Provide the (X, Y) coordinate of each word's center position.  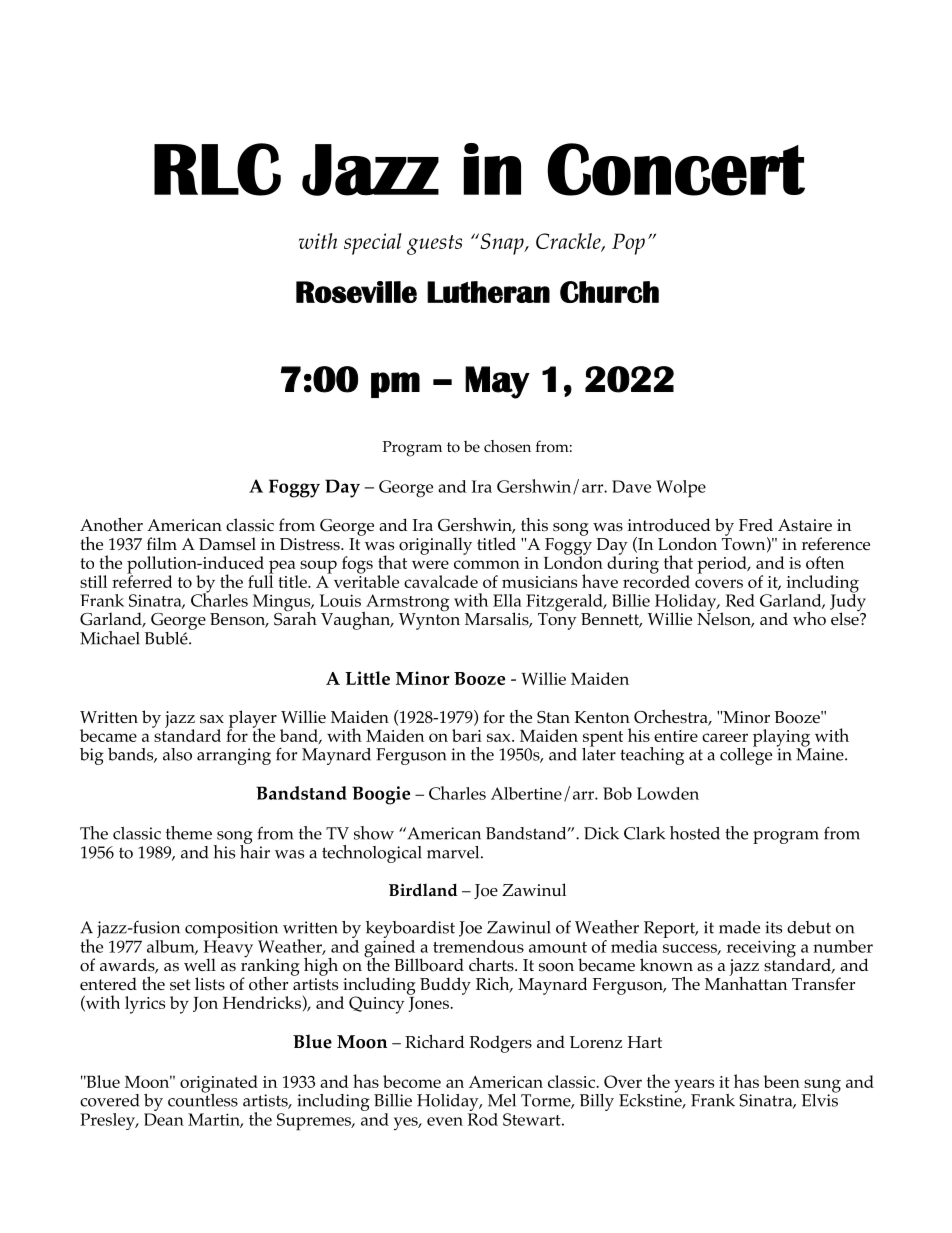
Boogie (381, 795)
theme (189, 833)
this (534, 525)
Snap (502, 244)
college (746, 755)
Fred (756, 524)
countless (203, 1099)
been (782, 1081)
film (162, 543)
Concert (676, 169)
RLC (217, 169)
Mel (502, 1100)
